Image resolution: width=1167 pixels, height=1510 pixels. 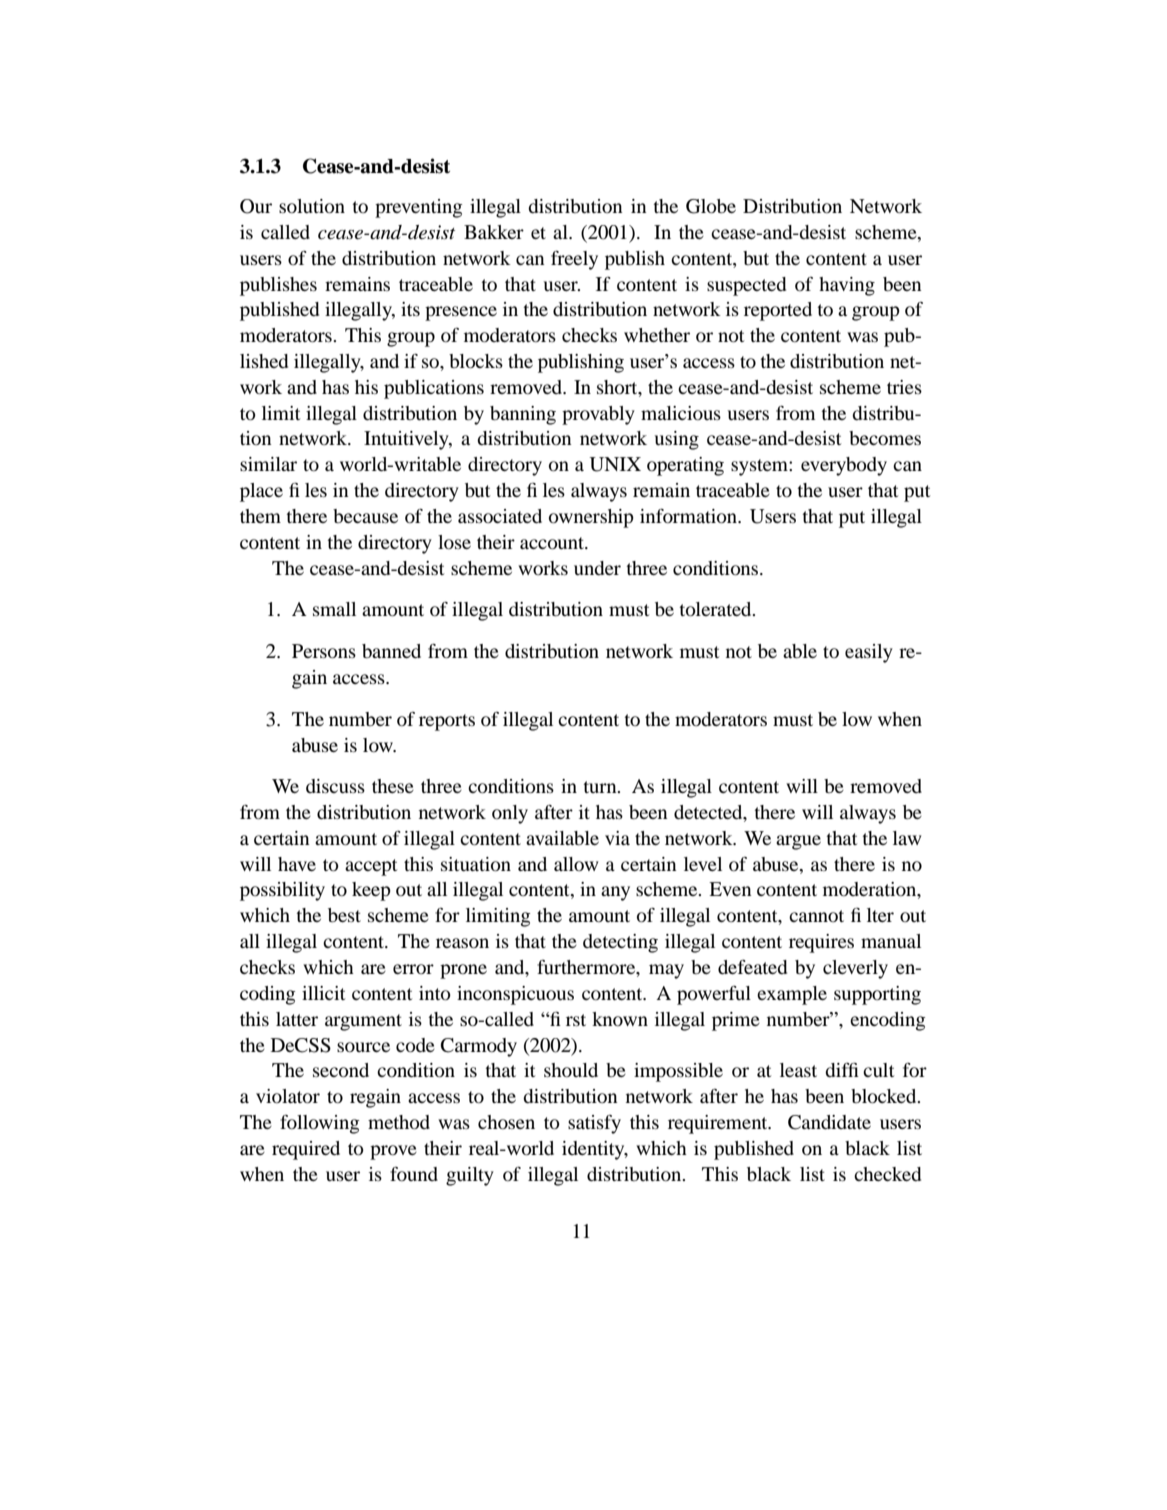 I want to click on its, so click(x=410, y=309).
